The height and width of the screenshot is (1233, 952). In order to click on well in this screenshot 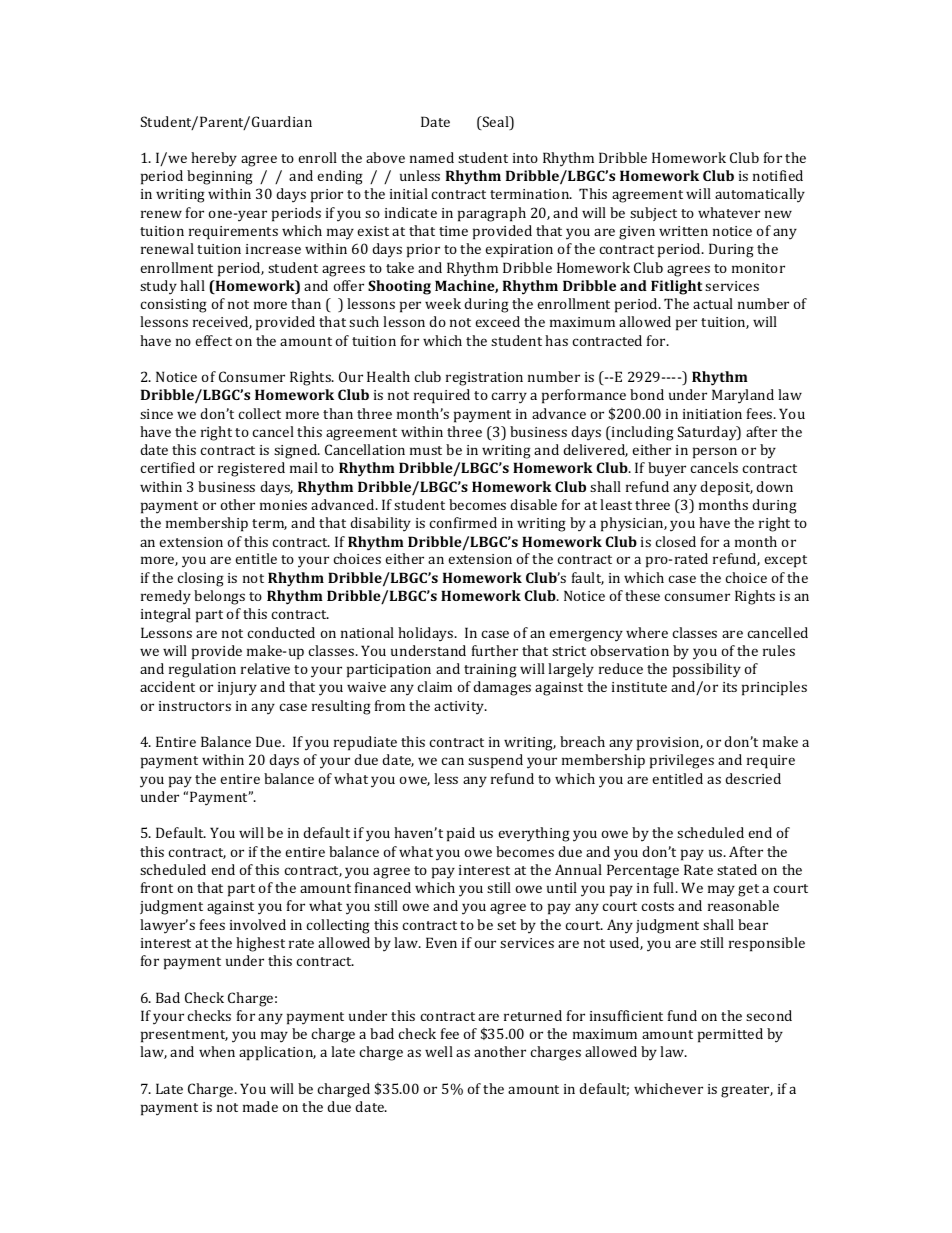, I will do `click(439, 1051)`.
